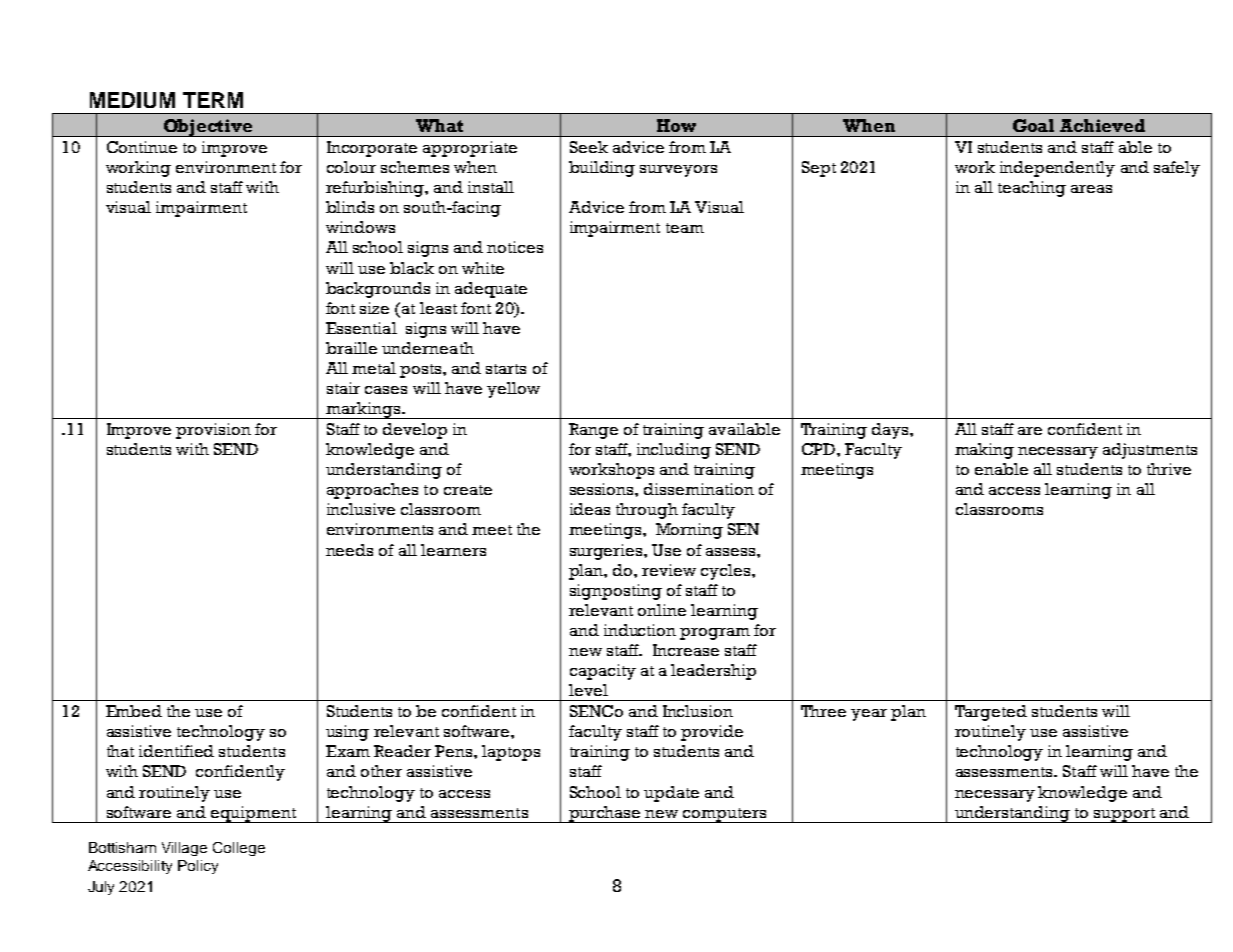 The width and height of the page is (1233, 952). What do you see at coordinates (134, 711) in the page?
I see `Embed` at bounding box center [134, 711].
